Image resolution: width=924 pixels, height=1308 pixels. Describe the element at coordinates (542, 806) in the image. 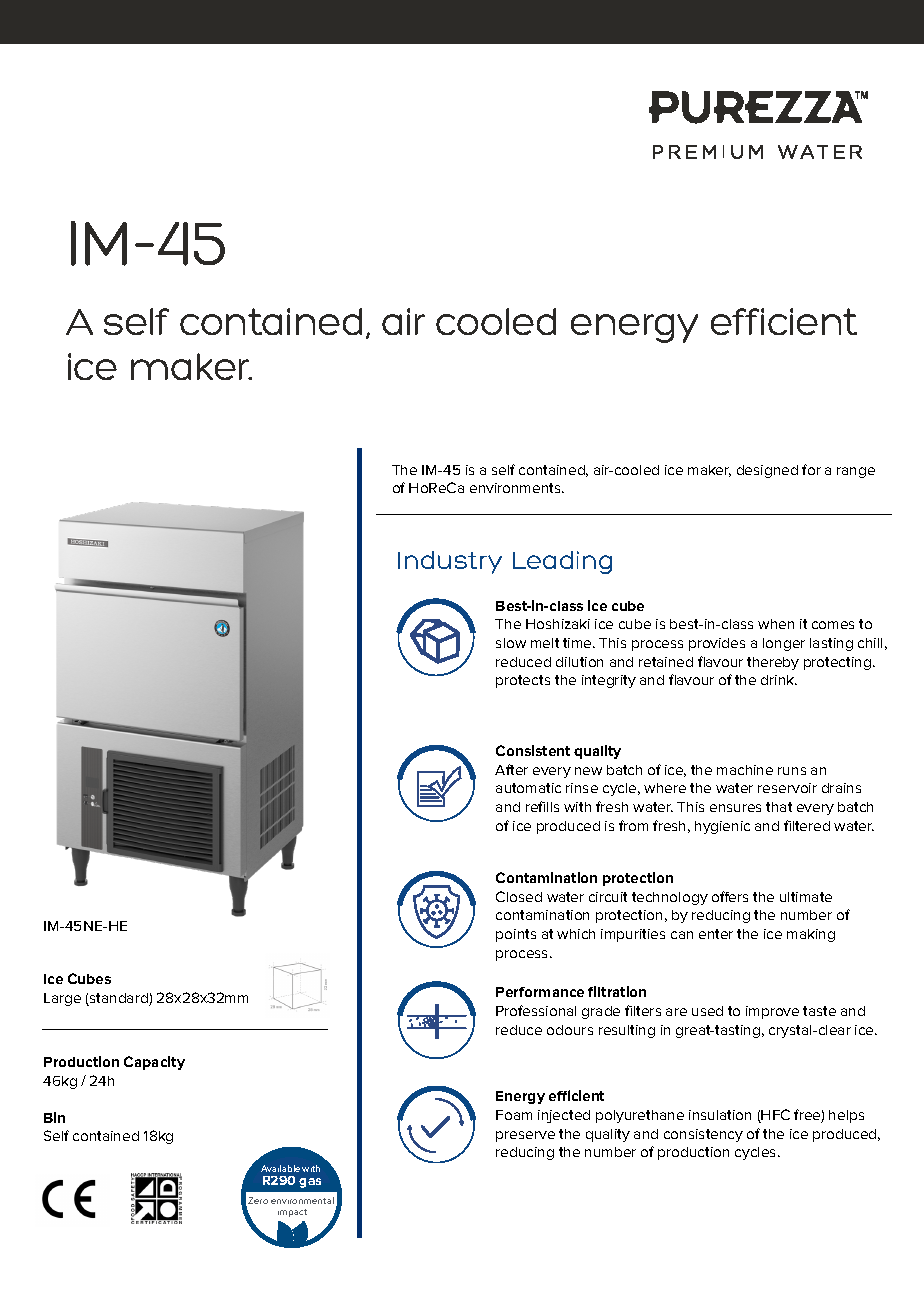

I see `refills` at that location.
